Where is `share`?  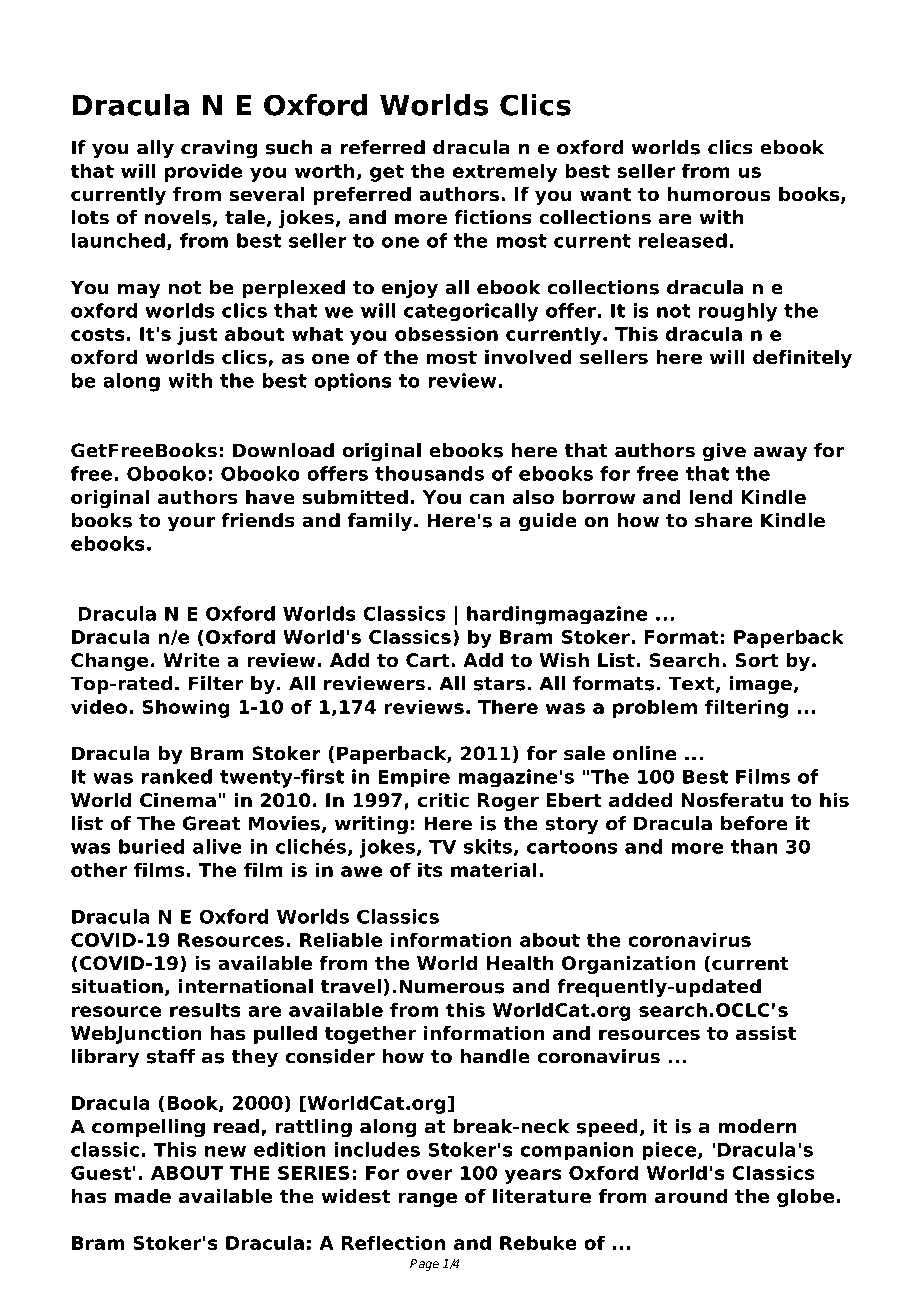 share is located at coordinates (724, 520).
